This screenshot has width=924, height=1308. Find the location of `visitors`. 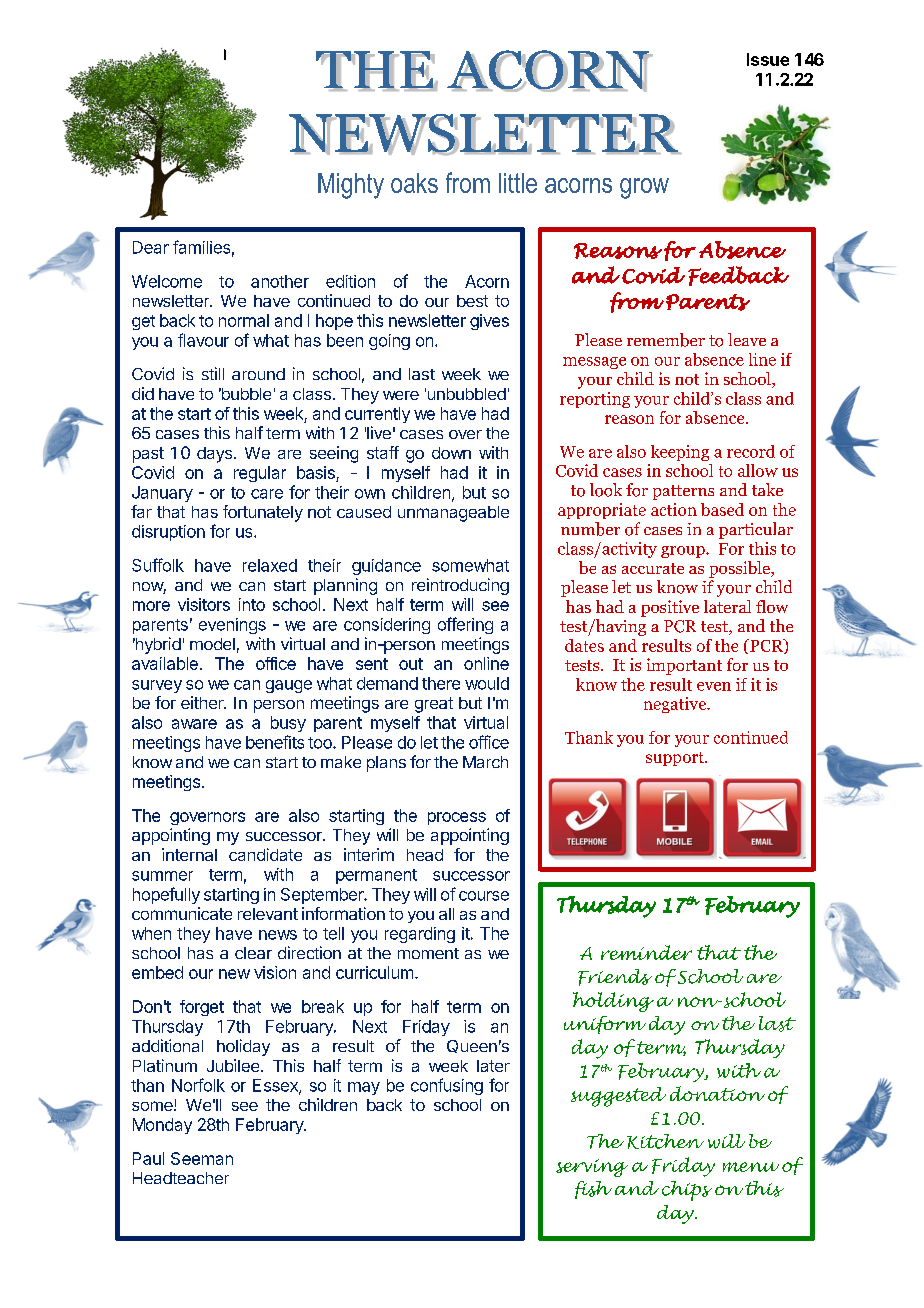

visitors is located at coordinates (204, 604).
